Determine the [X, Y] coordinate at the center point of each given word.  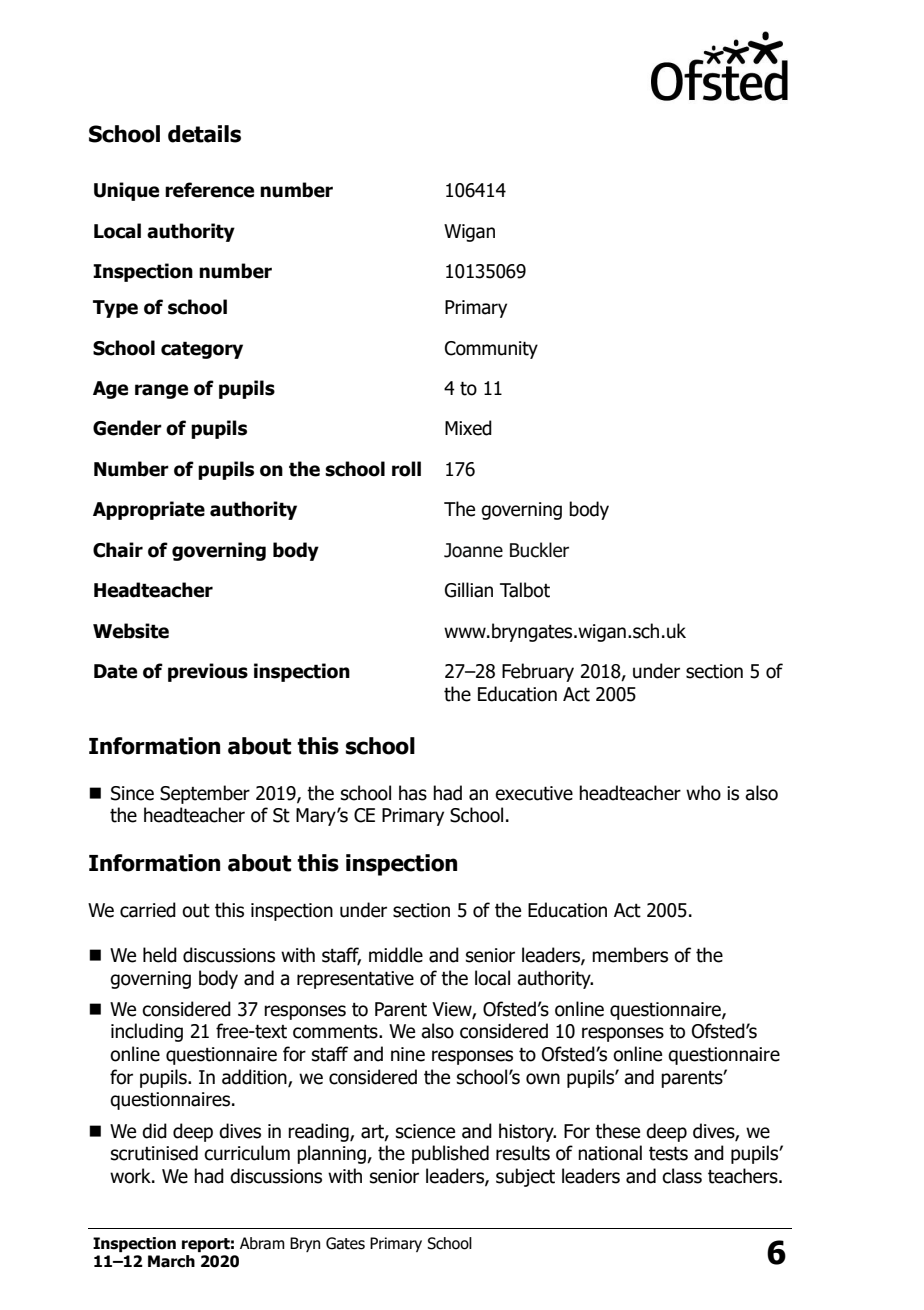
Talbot [525, 590]
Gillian [469, 590]
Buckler [539, 550]
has [413, 793]
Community [491, 350]
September [205, 794]
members [630, 955]
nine [408, 1054]
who [703, 793]
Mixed [468, 428]
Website [131, 631]
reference [209, 190]
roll [406, 469]
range [161, 391]
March [171, 1261]
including [147, 1032]
